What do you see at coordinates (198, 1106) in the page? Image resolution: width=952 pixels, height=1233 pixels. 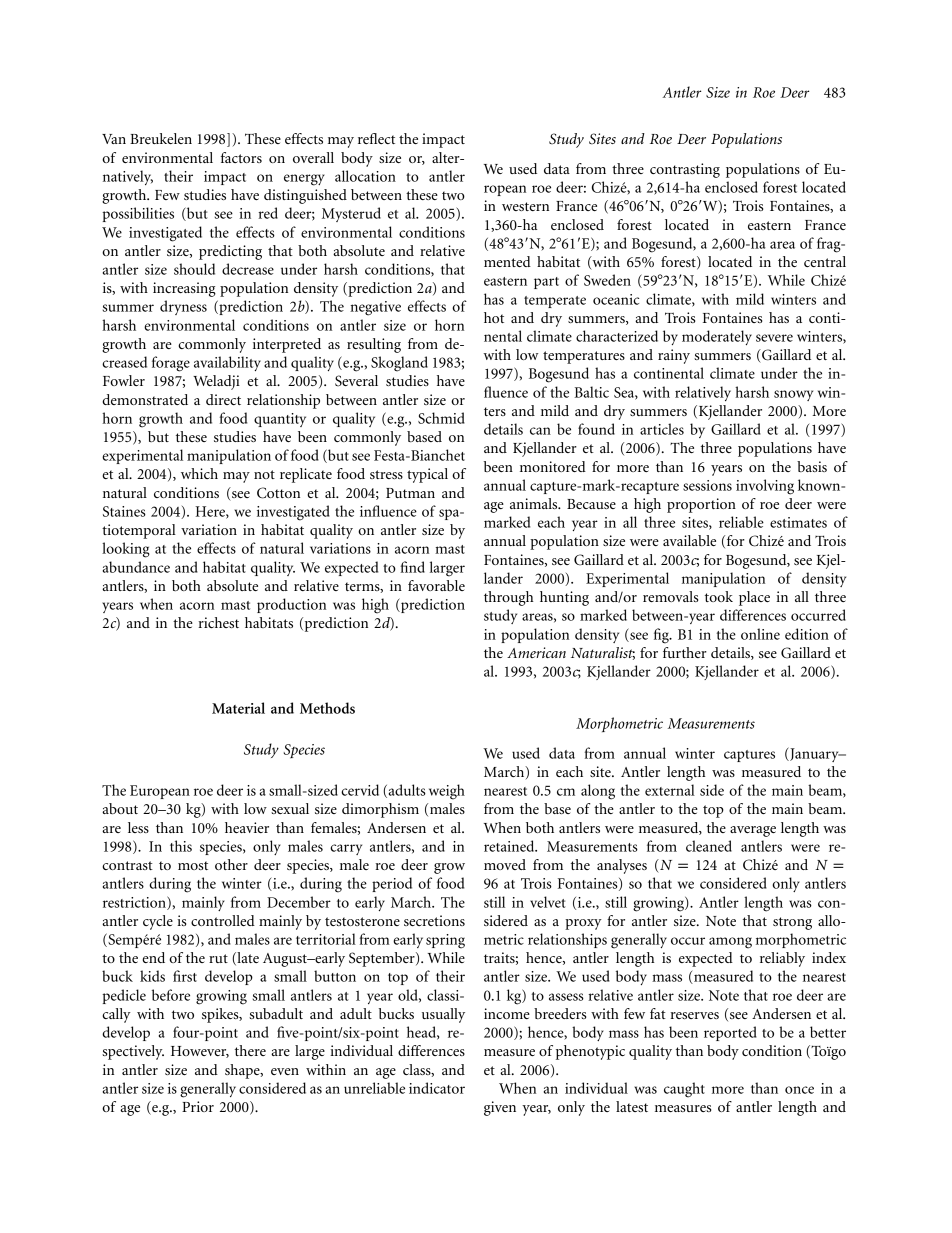 I see `Prior` at bounding box center [198, 1106].
